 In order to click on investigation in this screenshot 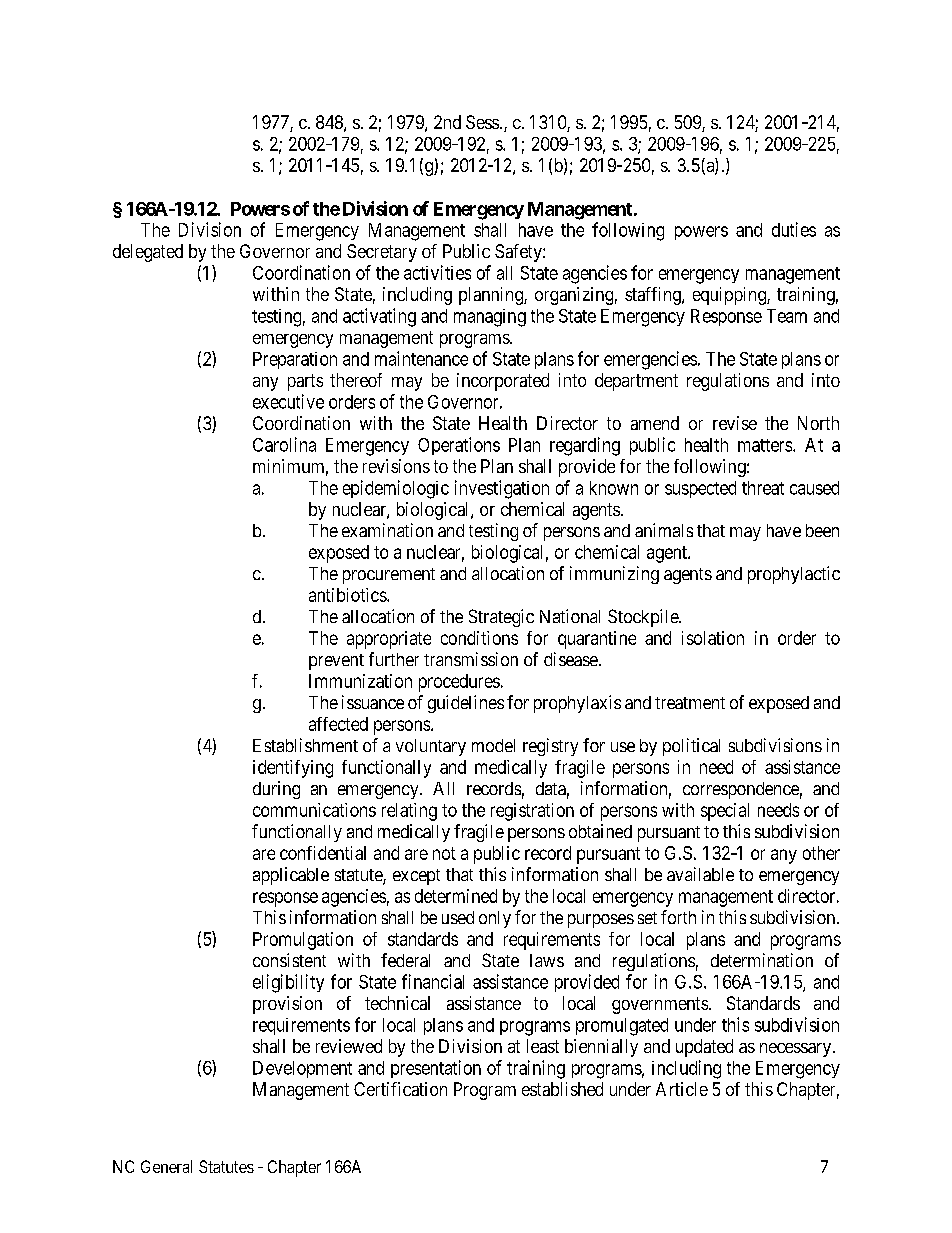, I will do `click(502, 489)`.
